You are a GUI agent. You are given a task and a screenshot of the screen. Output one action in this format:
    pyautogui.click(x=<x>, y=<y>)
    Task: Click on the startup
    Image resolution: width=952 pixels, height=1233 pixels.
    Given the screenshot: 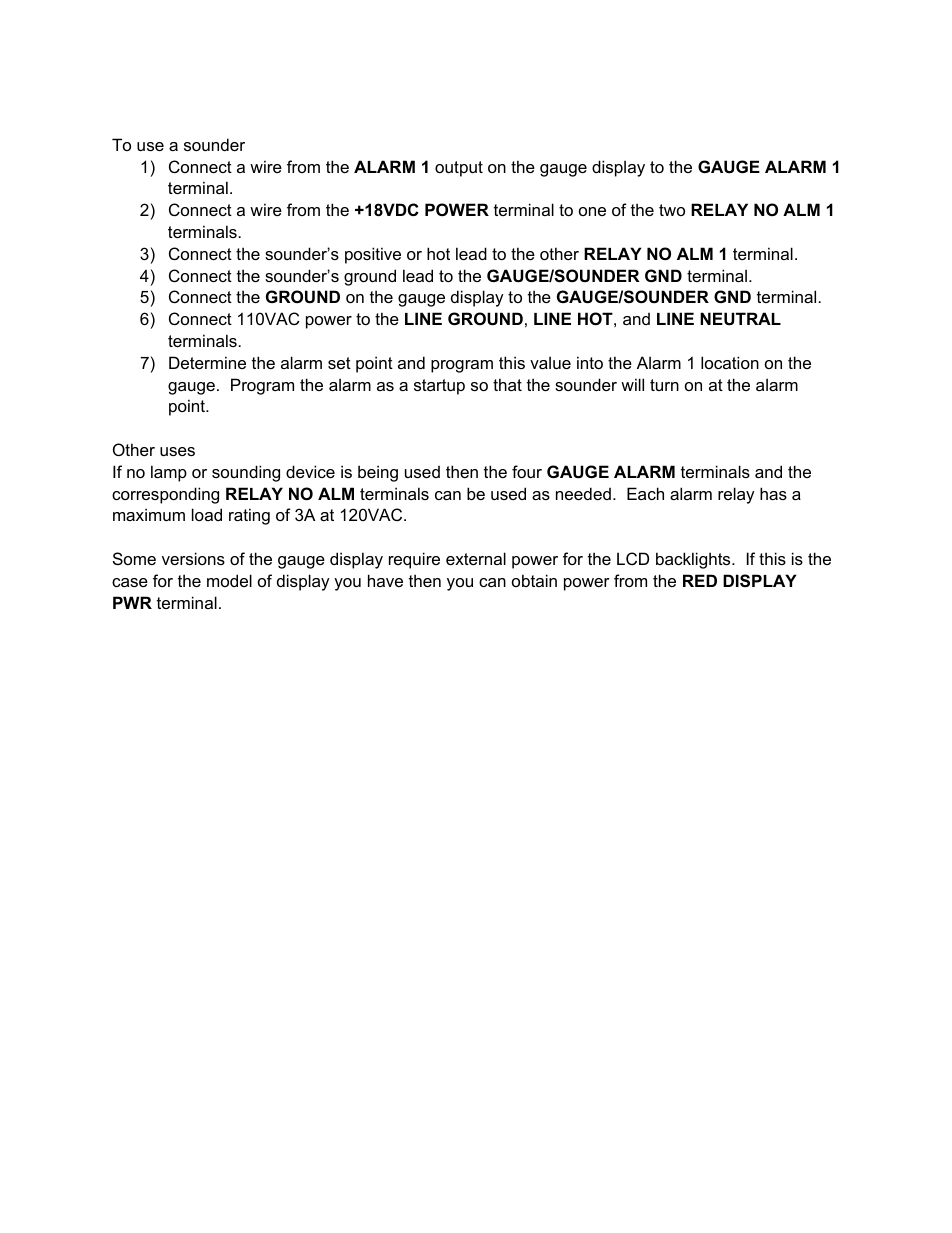 What is the action you would take?
    pyautogui.click(x=439, y=387)
